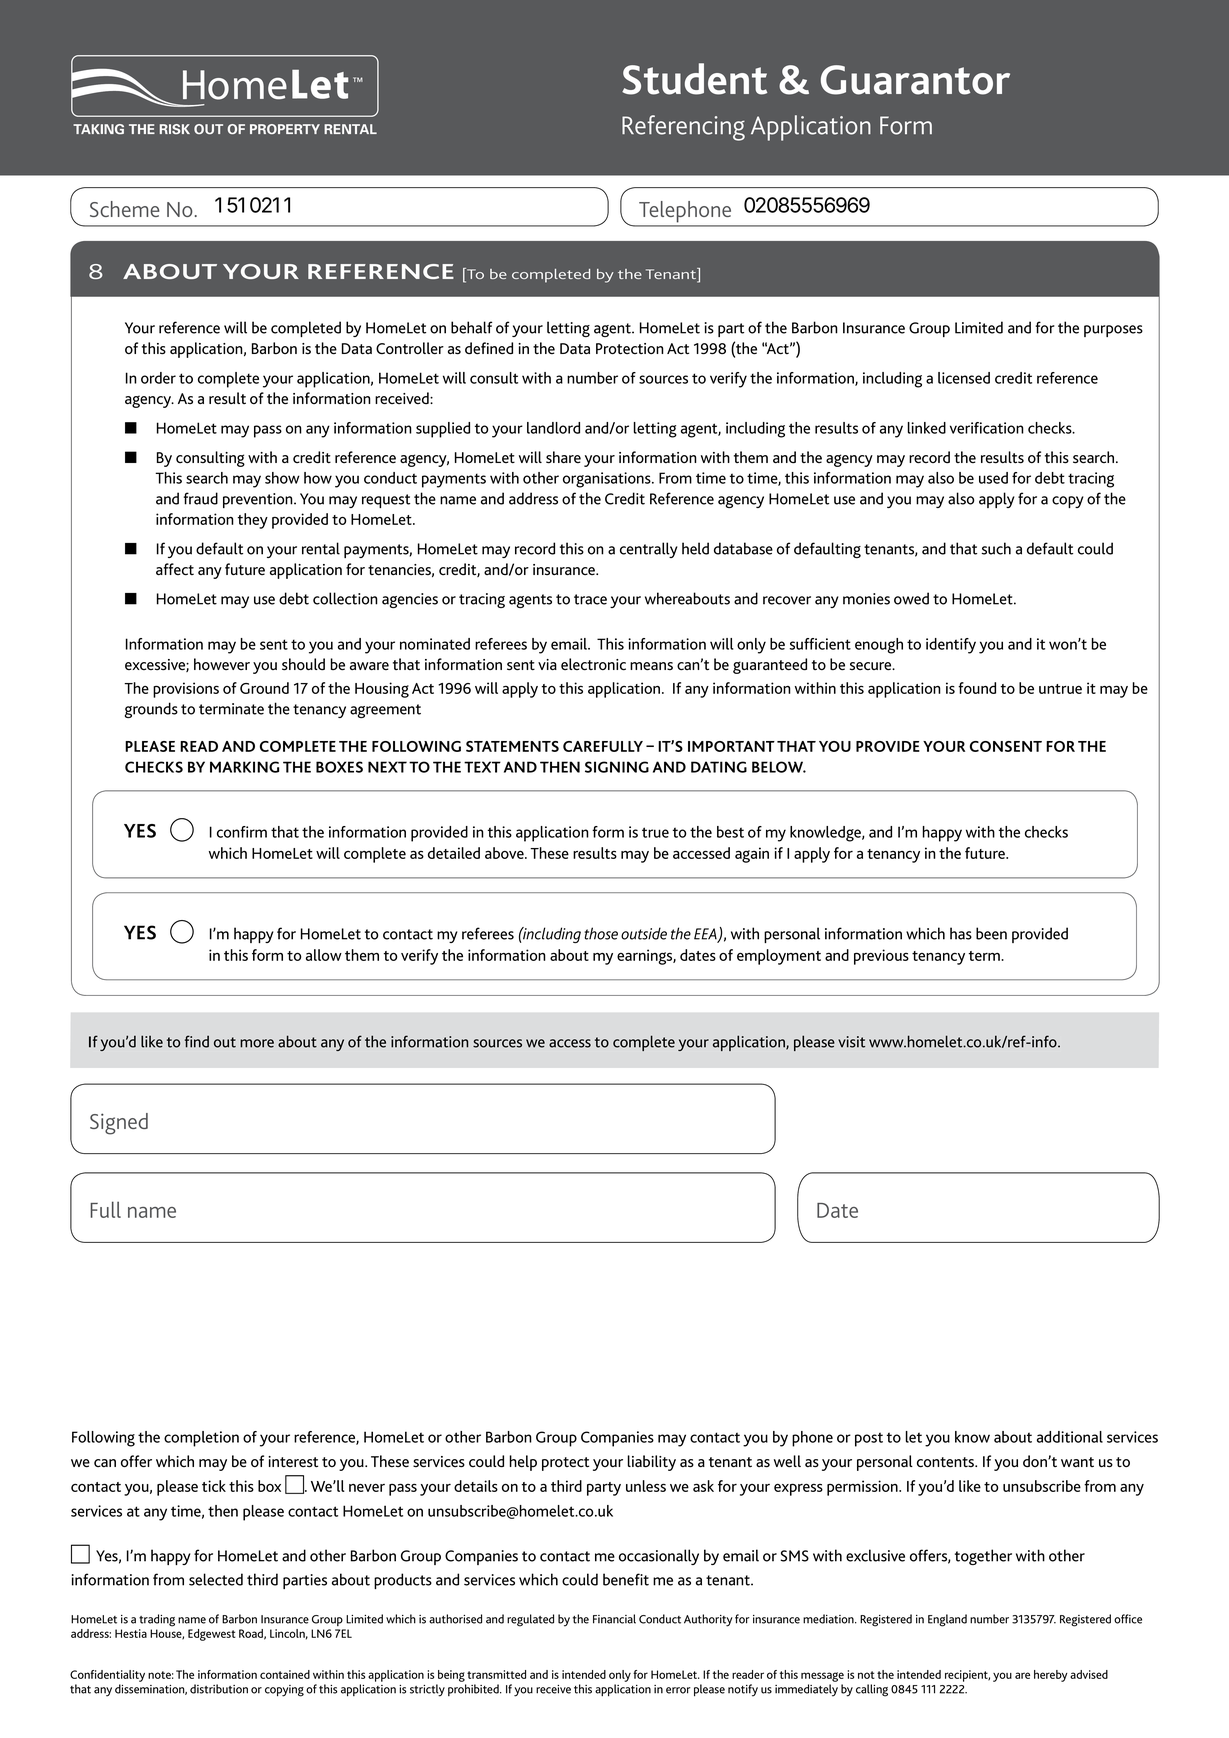 The width and height of the screenshot is (1229, 1738). I want to click on distribution, so click(219, 1689).
